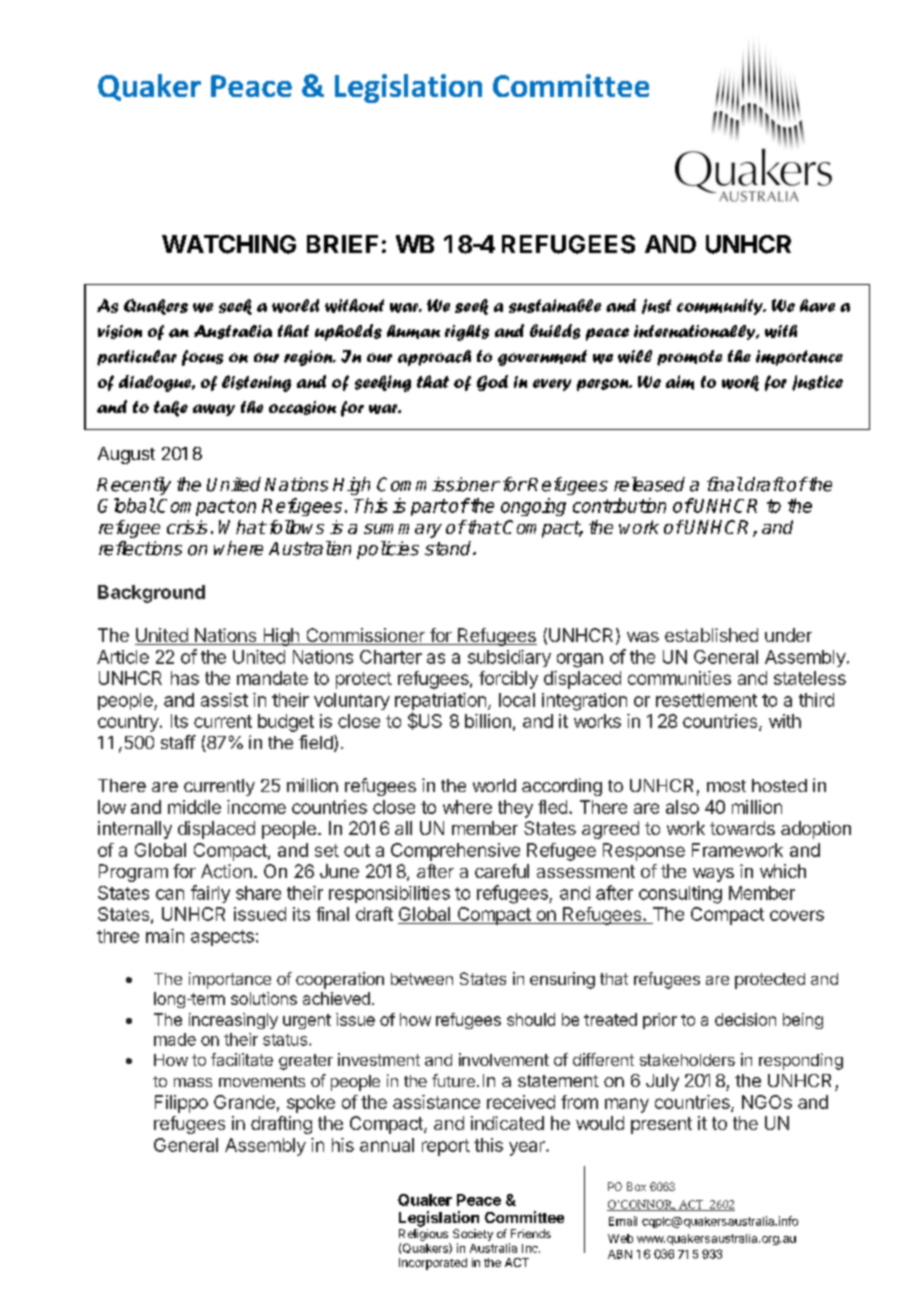 Image resolution: width=924 pixels, height=1308 pixels. I want to click on billion, so click(488, 721).
